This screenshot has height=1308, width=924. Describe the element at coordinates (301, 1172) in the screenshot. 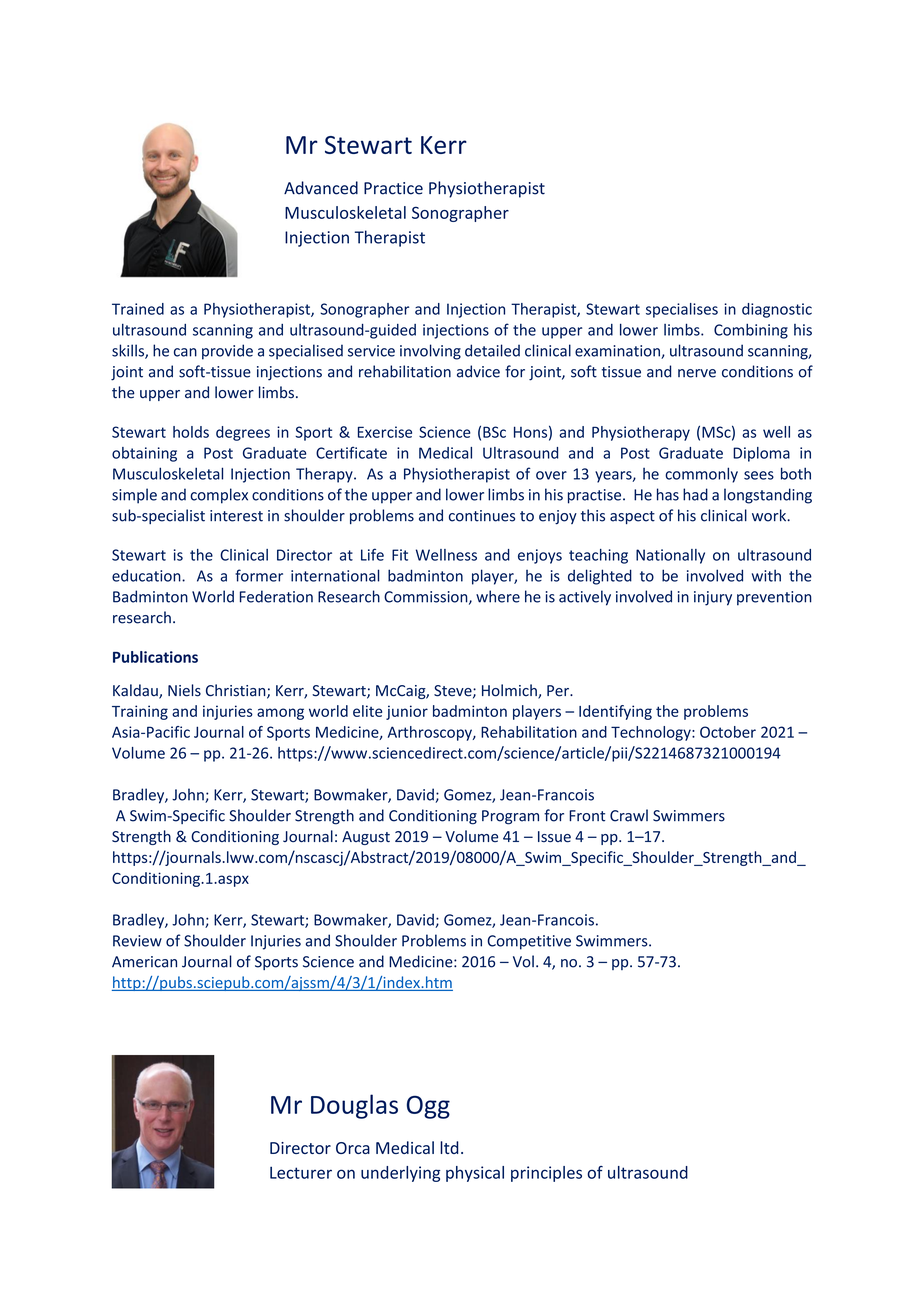

I see `Lecturer` at that location.
